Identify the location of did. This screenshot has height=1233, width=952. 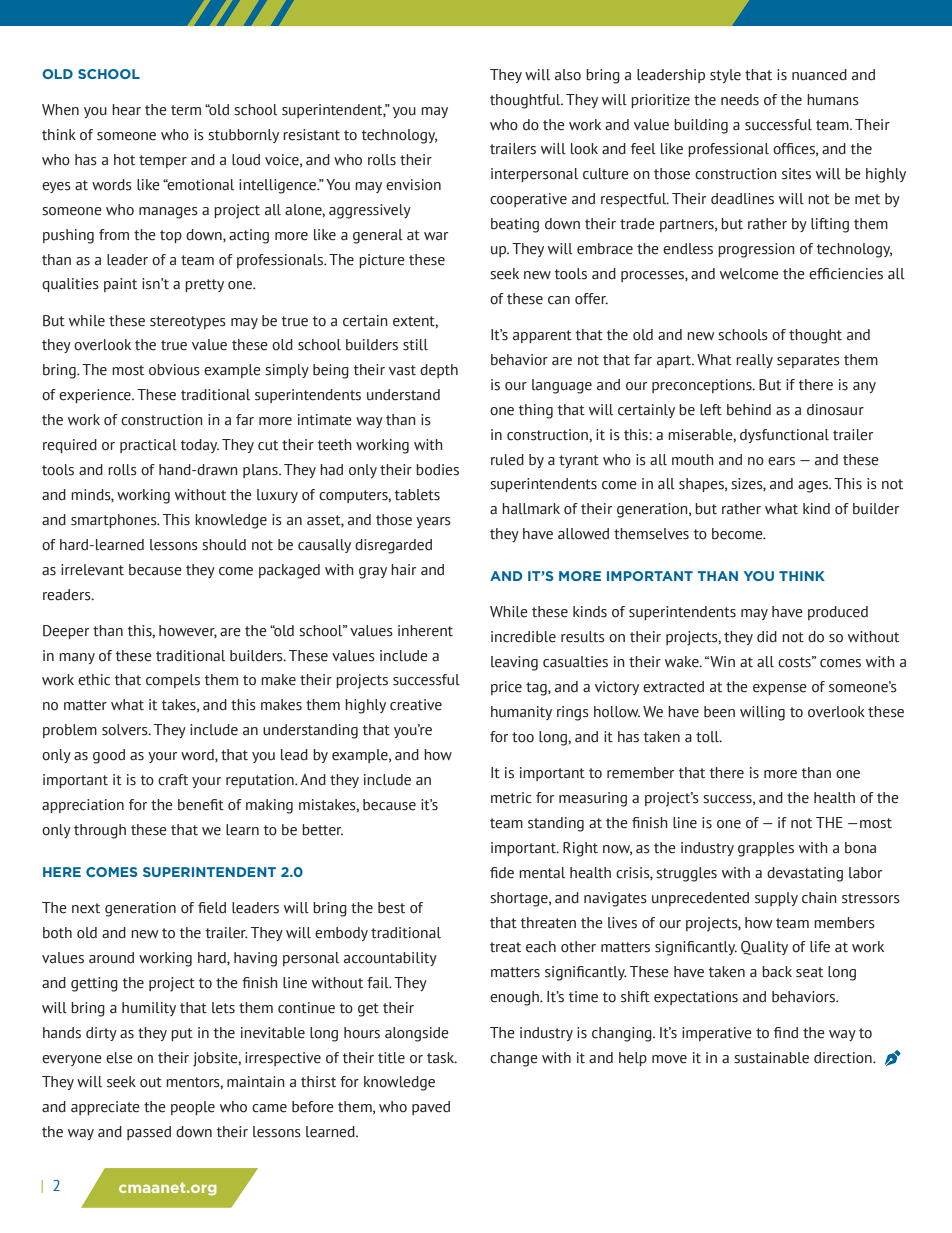
(767, 637).
